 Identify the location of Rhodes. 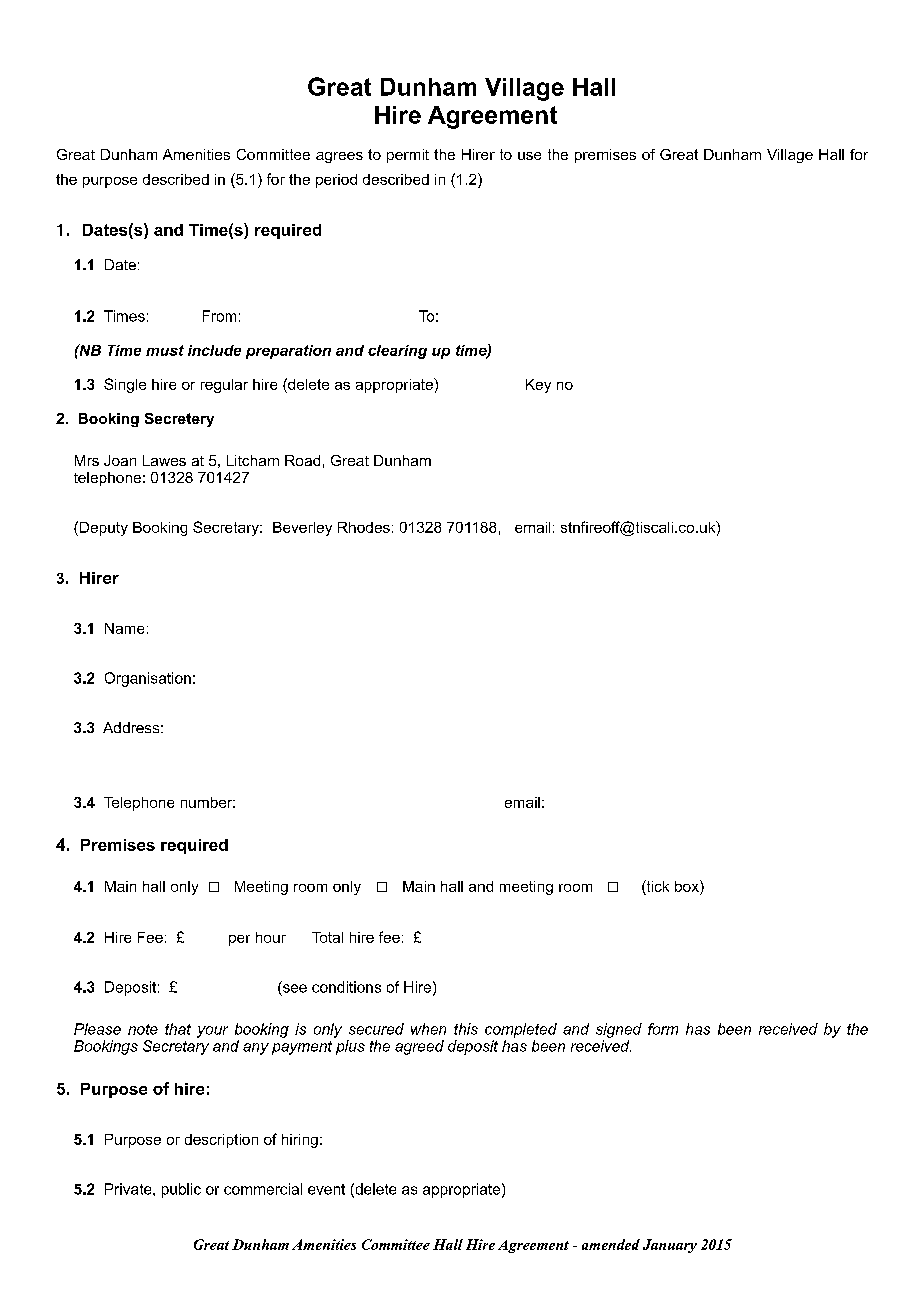
(364, 527).
